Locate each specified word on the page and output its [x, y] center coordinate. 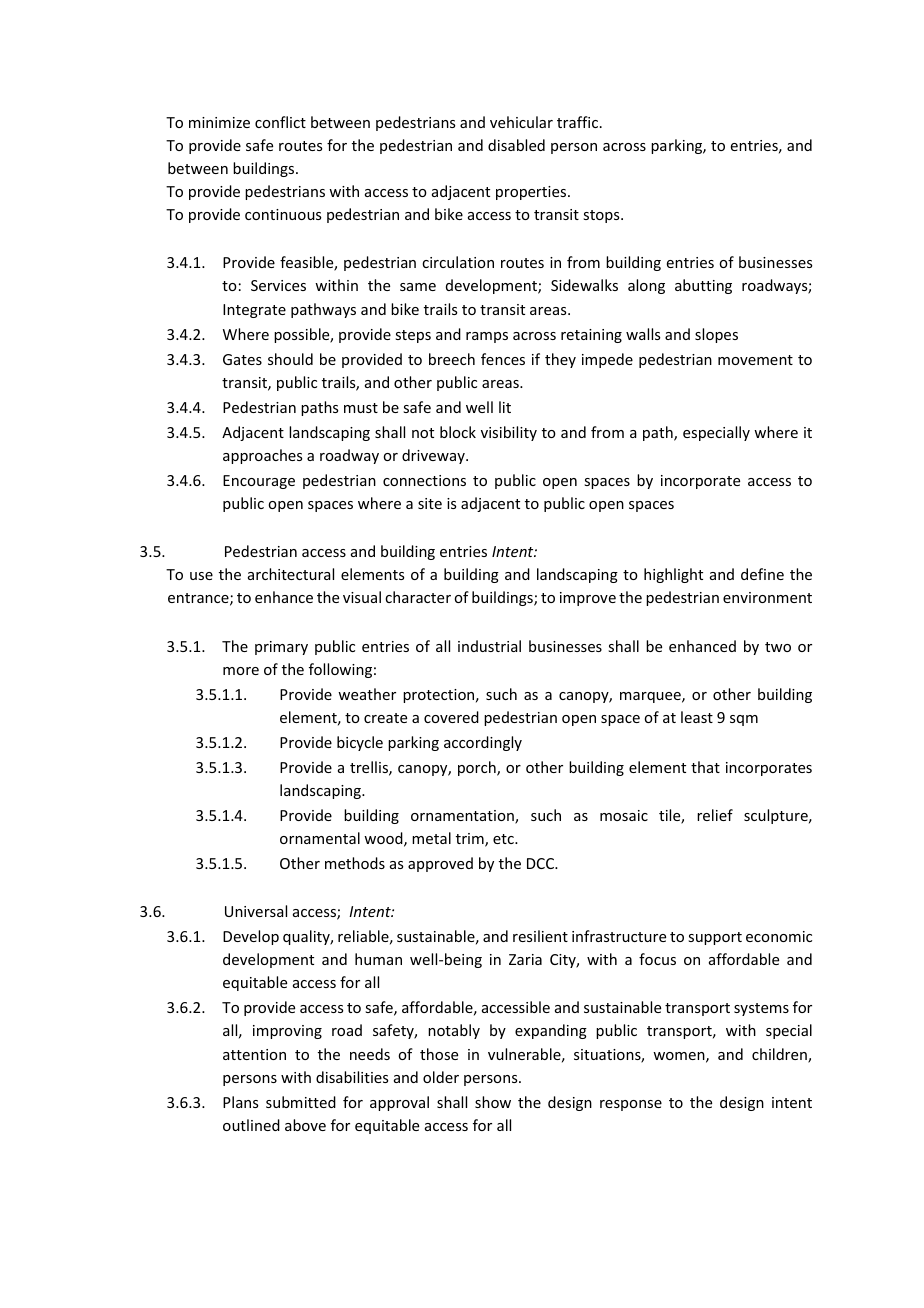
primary [281, 648]
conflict [280, 122]
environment [767, 597]
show [493, 1102]
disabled [516, 145]
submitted [301, 1102]
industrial [489, 646]
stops [602, 216]
